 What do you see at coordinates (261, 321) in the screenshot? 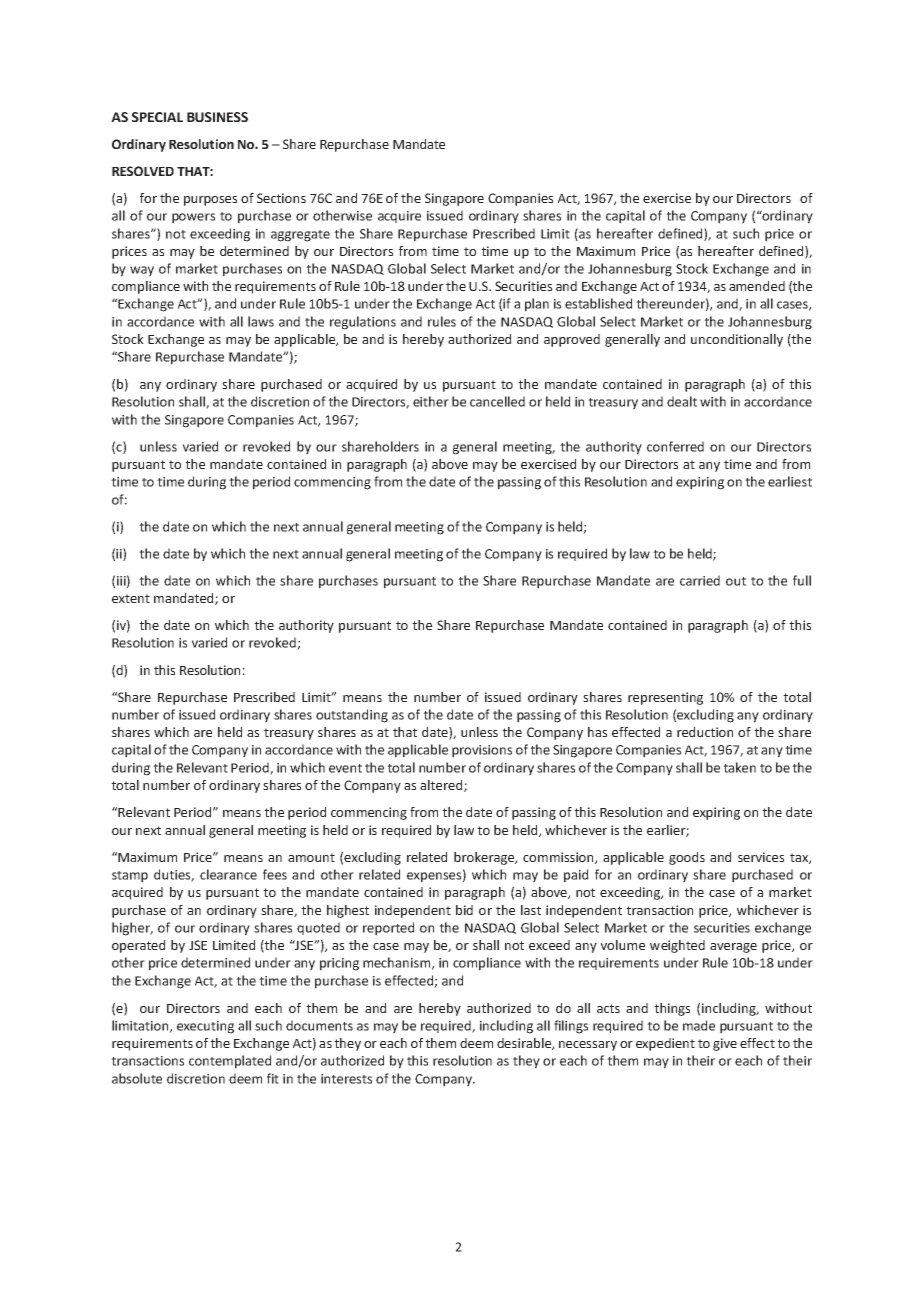
I see `laws` at bounding box center [261, 321].
